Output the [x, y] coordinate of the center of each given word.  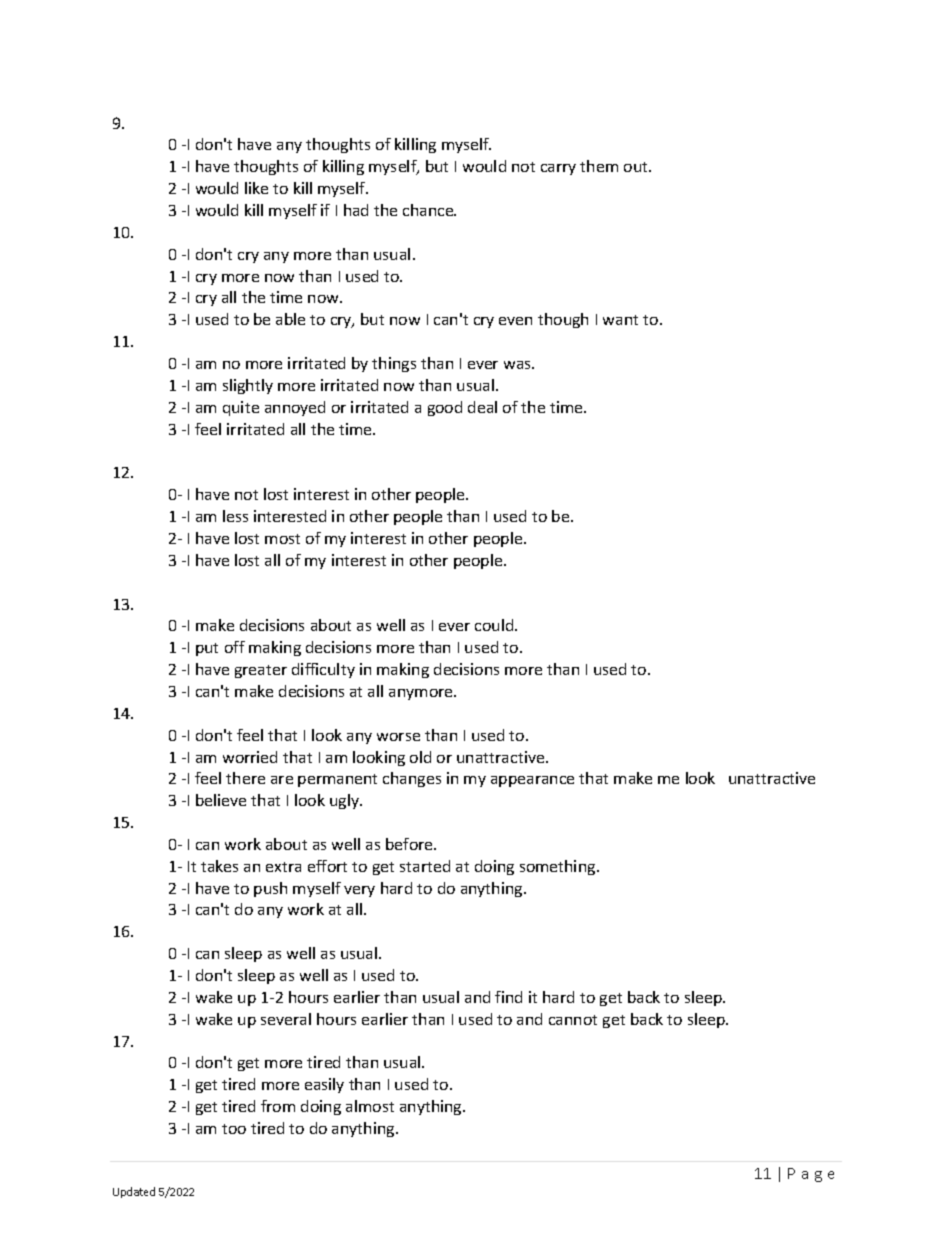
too [234, 1129]
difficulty [323, 670]
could [495, 625]
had [356, 210]
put [207, 649]
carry [558, 169]
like [256, 188]
